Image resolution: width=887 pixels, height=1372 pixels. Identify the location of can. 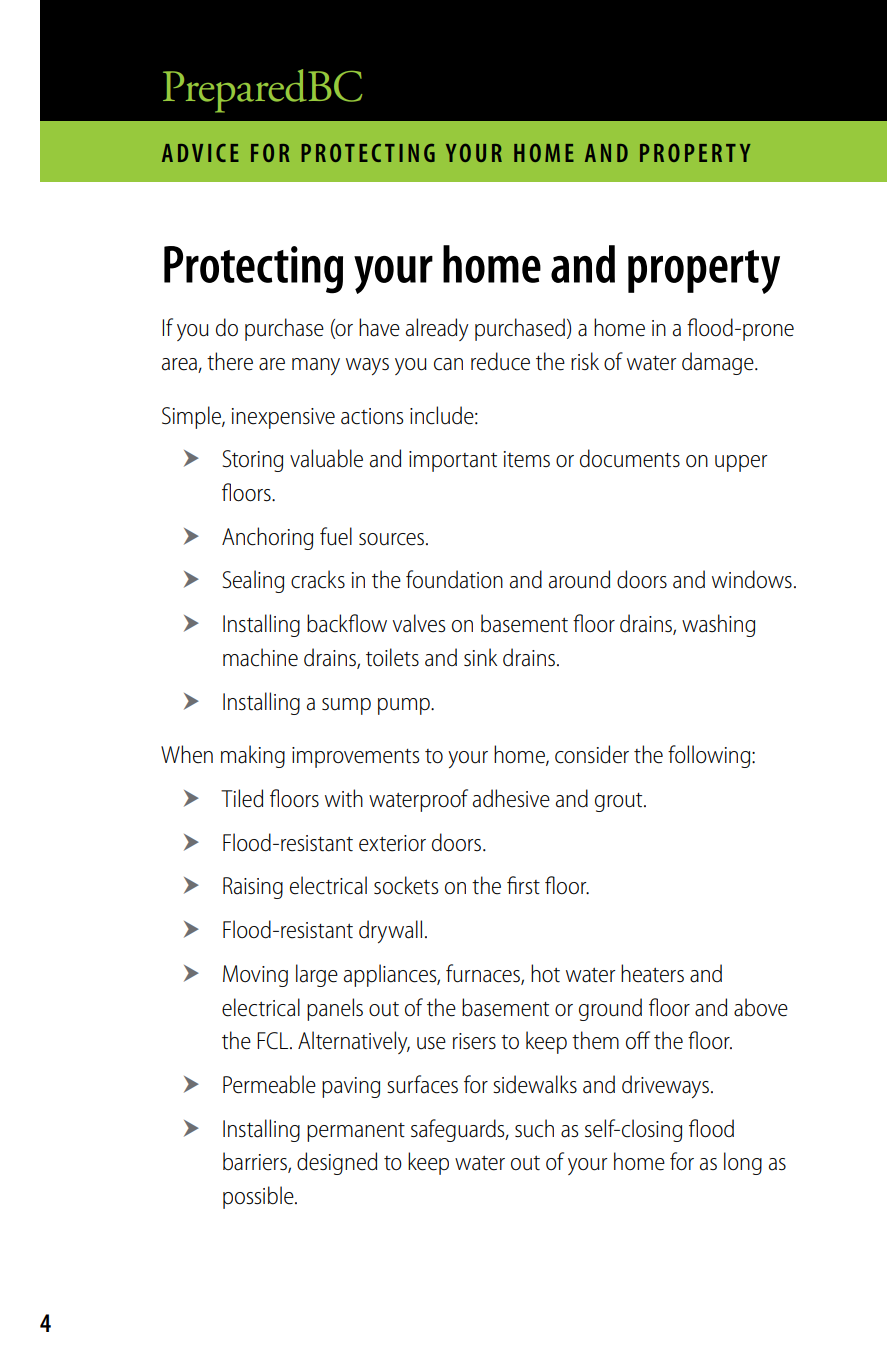
(448, 364).
